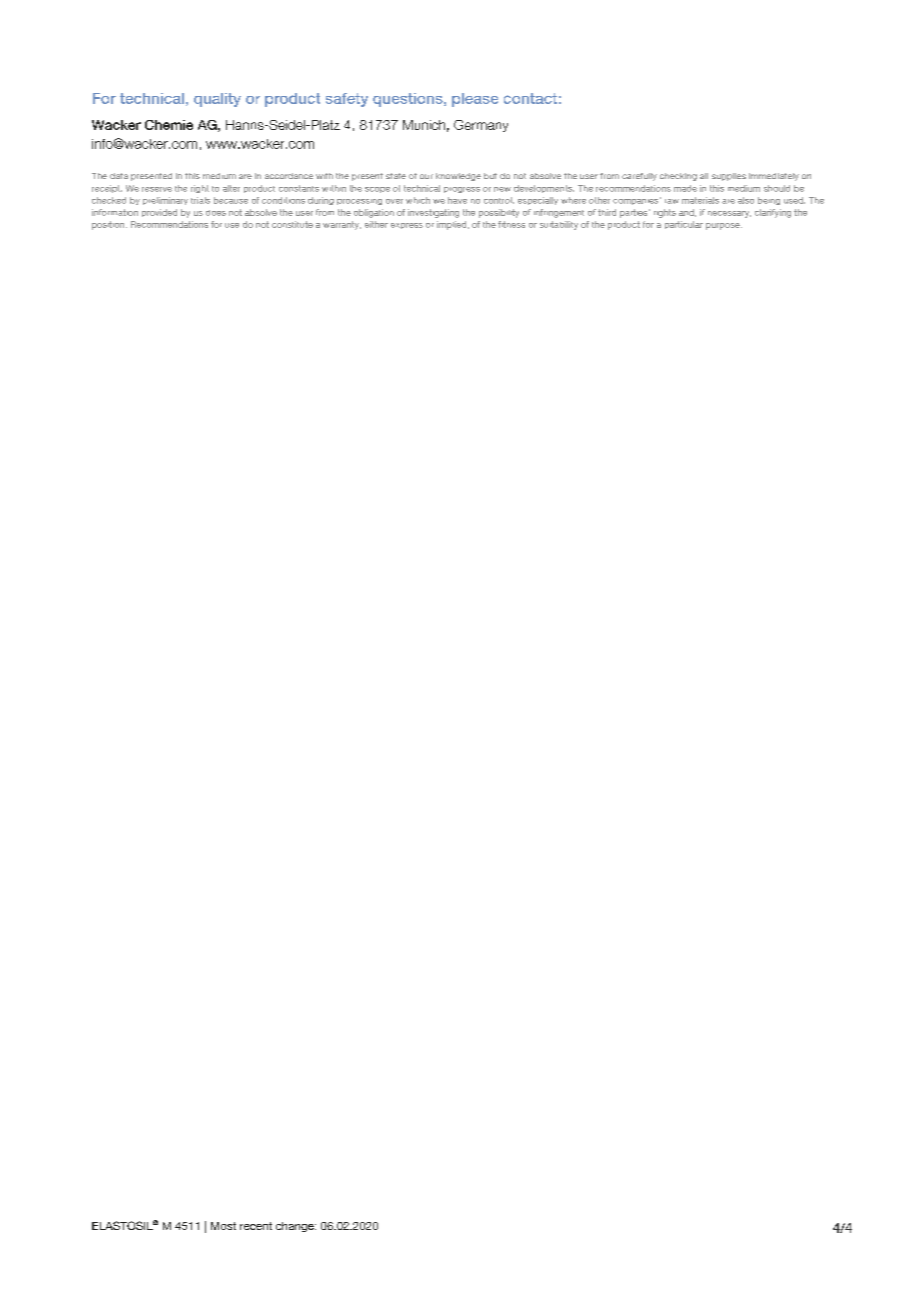  I want to click on constitute, so click(292, 224).
